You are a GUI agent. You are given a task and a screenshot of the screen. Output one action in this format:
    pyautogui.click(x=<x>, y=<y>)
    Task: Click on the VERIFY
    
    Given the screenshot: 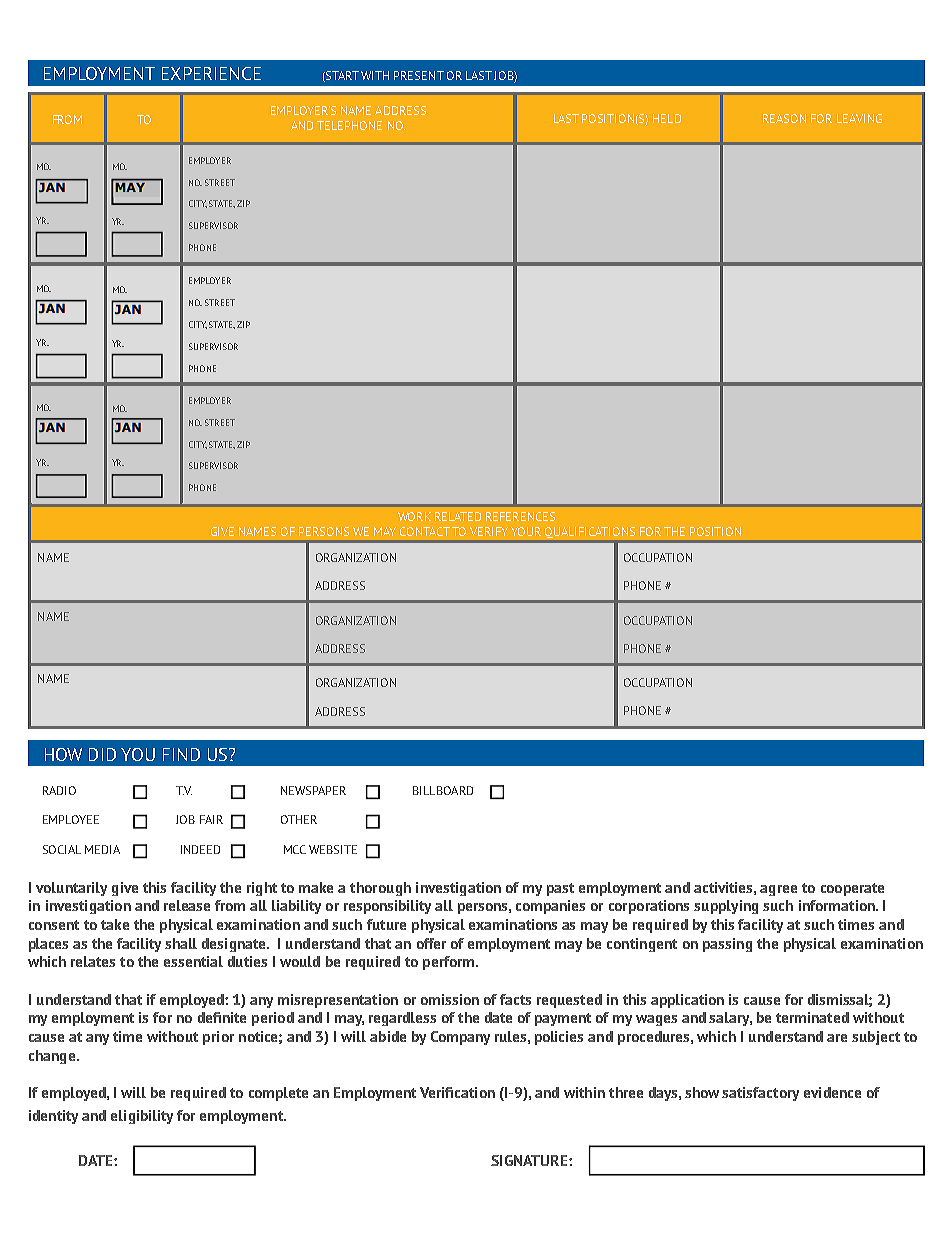 What is the action you would take?
    pyautogui.click(x=489, y=531)
